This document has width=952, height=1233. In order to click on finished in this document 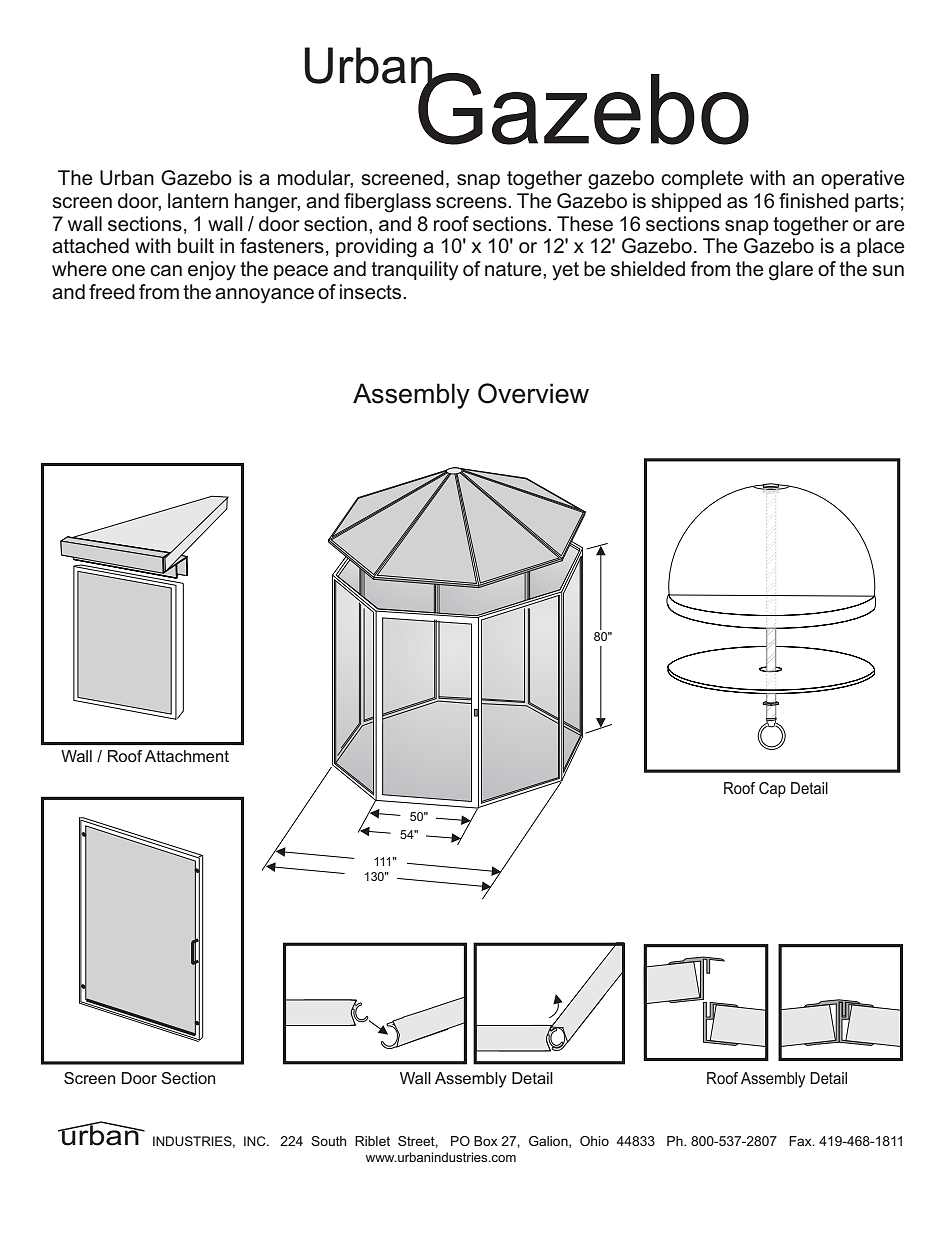, I will do `click(814, 201)`.
